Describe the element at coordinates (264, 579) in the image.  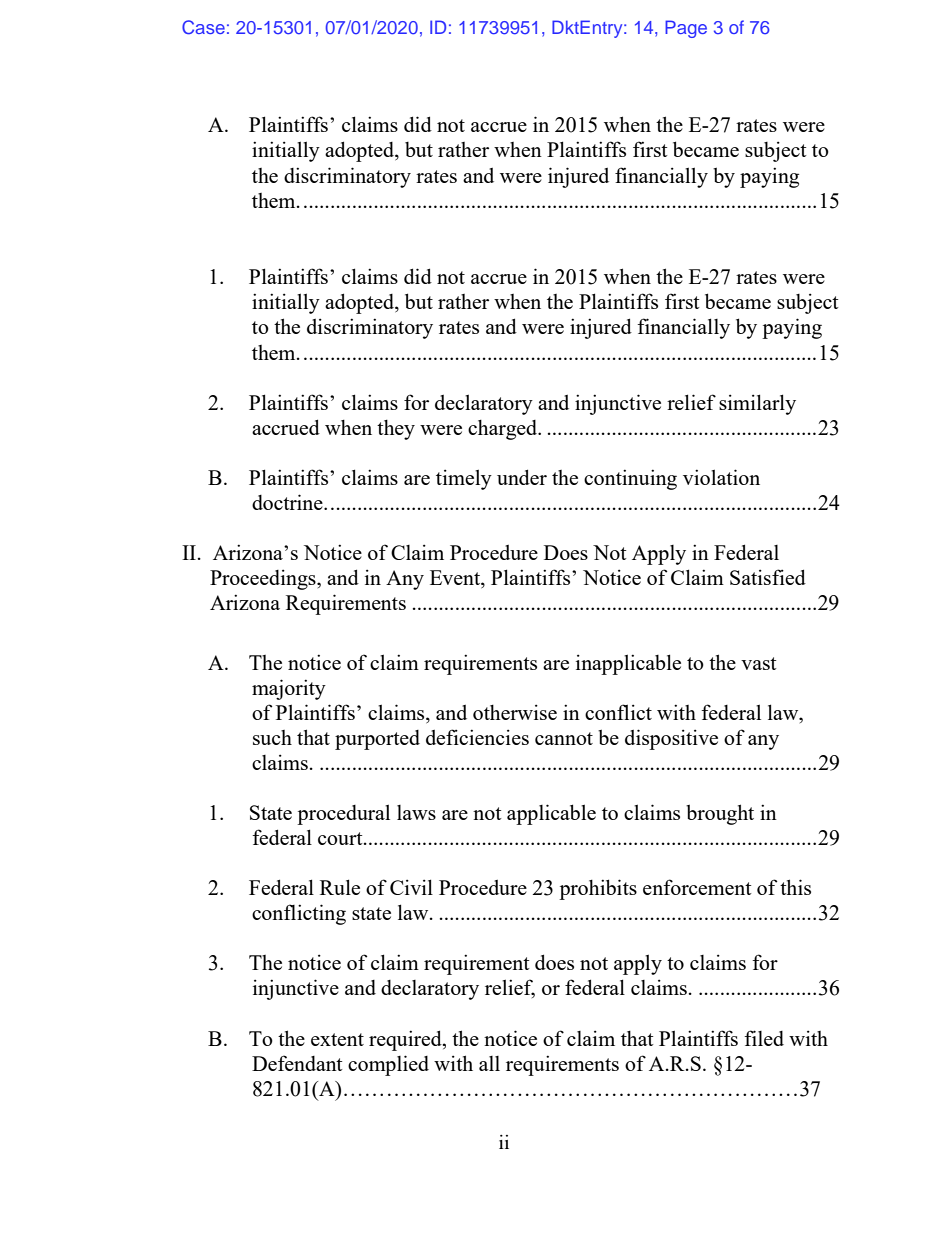
I see `Proceedings` at that location.
